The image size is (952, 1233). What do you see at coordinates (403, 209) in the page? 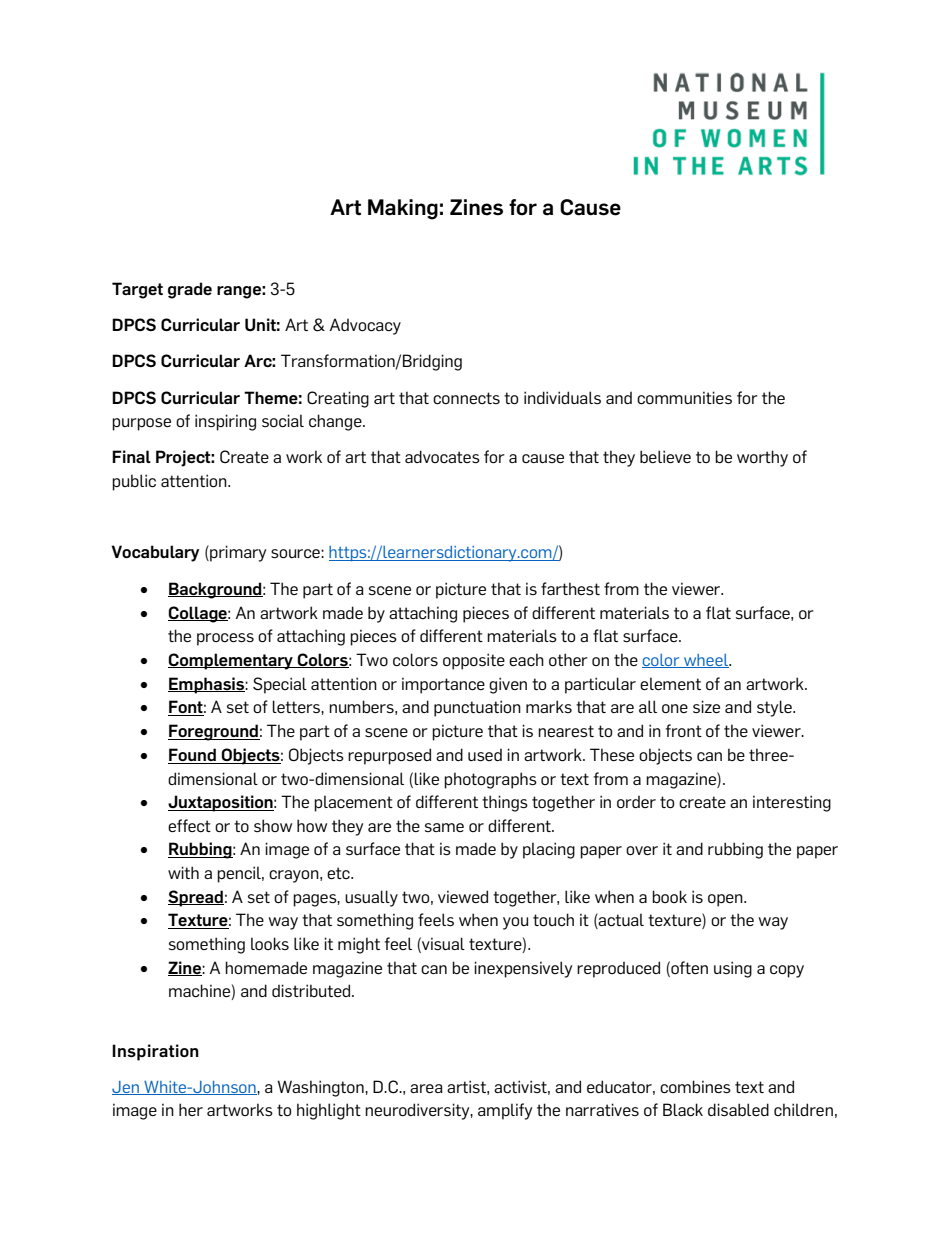
I see `Making` at bounding box center [403, 209].
